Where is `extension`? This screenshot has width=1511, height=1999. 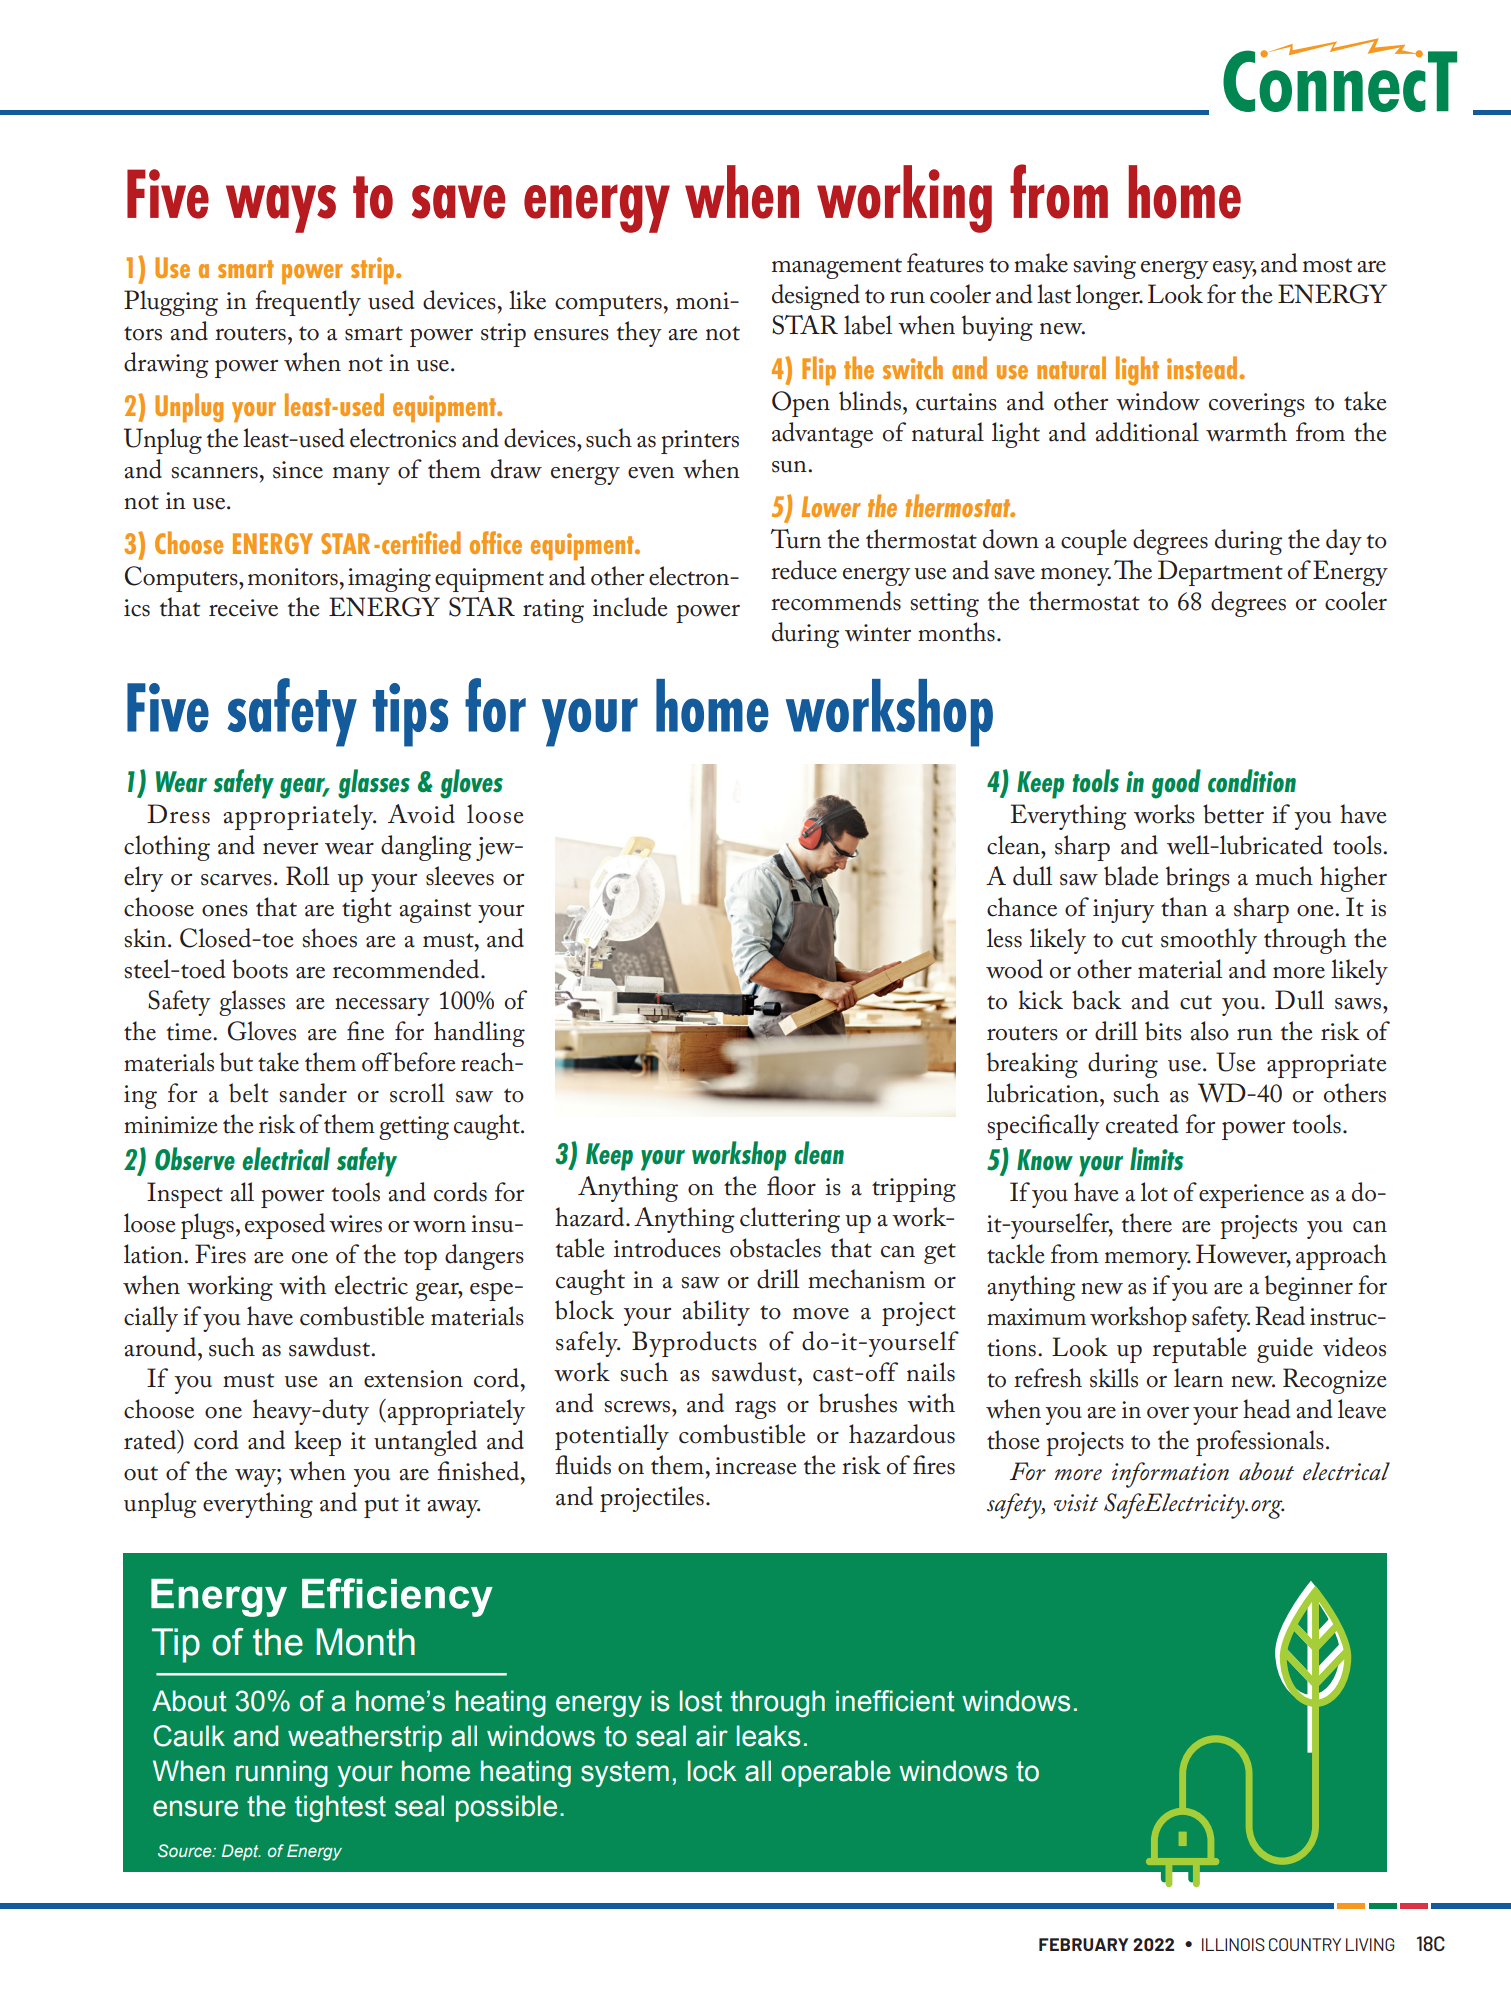
extension is located at coordinates (413, 1379).
